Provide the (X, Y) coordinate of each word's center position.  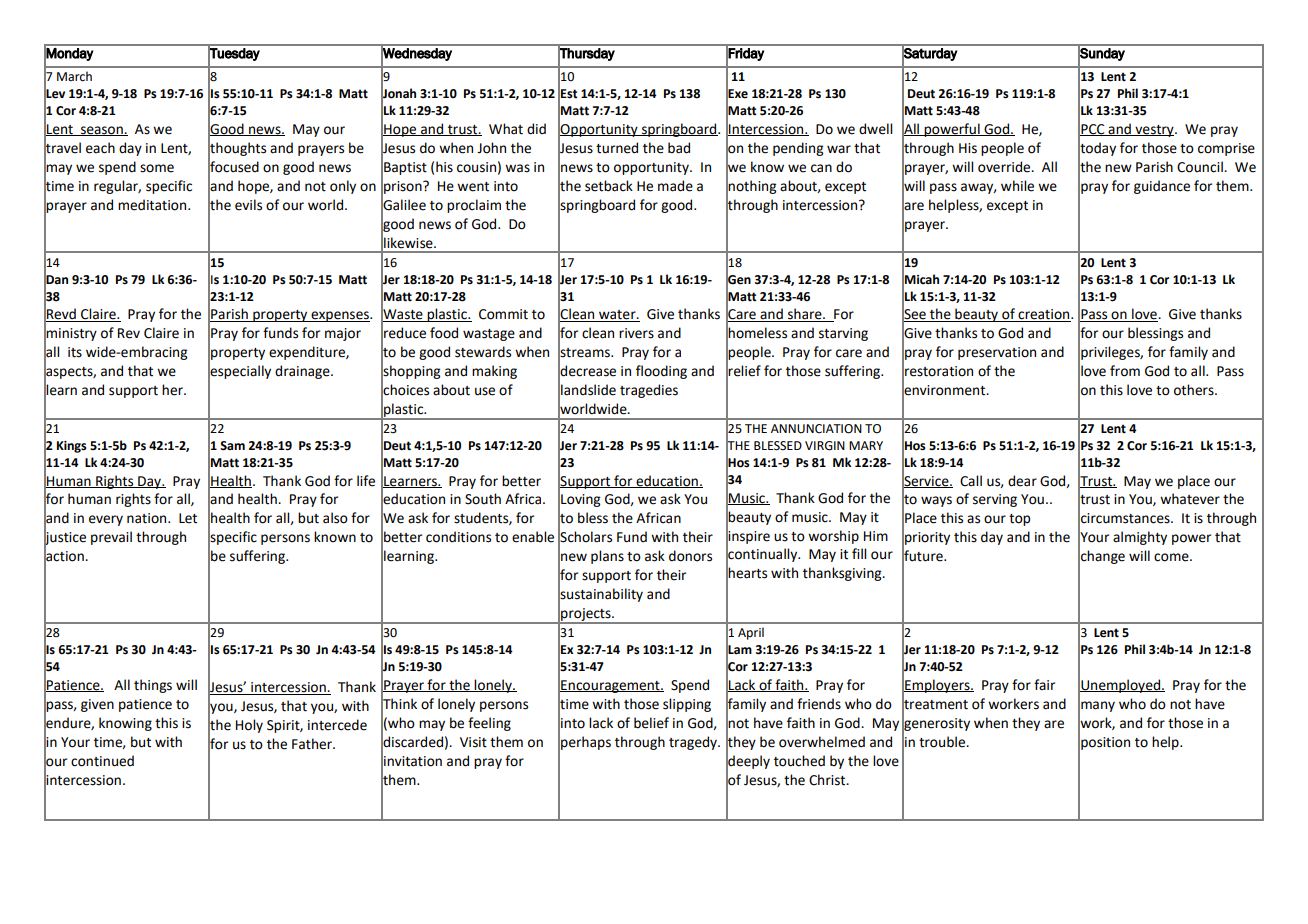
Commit (503, 314)
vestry (1154, 131)
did (536, 129)
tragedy (694, 743)
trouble (943, 742)
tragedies (649, 391)
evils (248, 205)
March (74, 76)
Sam (232, 446)
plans (607, 557)
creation (1044, 315)
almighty (1140, 538)
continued (102, 761)
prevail (111, 538)
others (1195, 390)
